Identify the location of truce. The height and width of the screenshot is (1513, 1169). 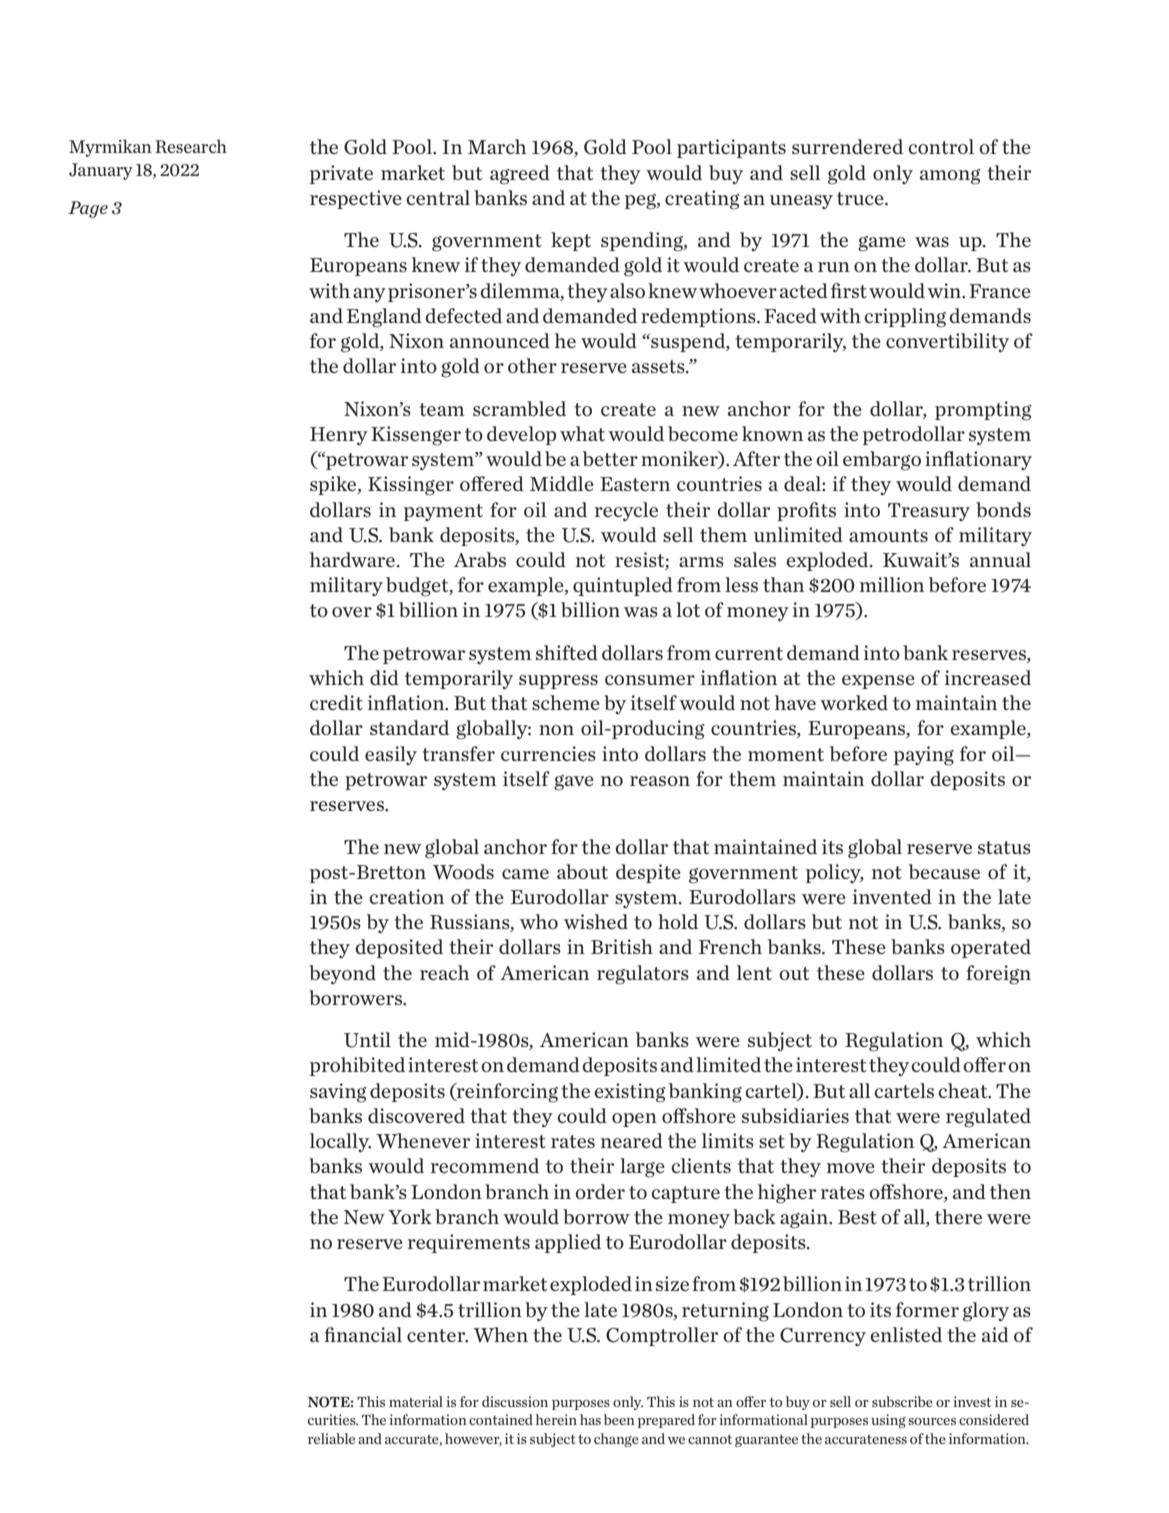
(861, 198).
